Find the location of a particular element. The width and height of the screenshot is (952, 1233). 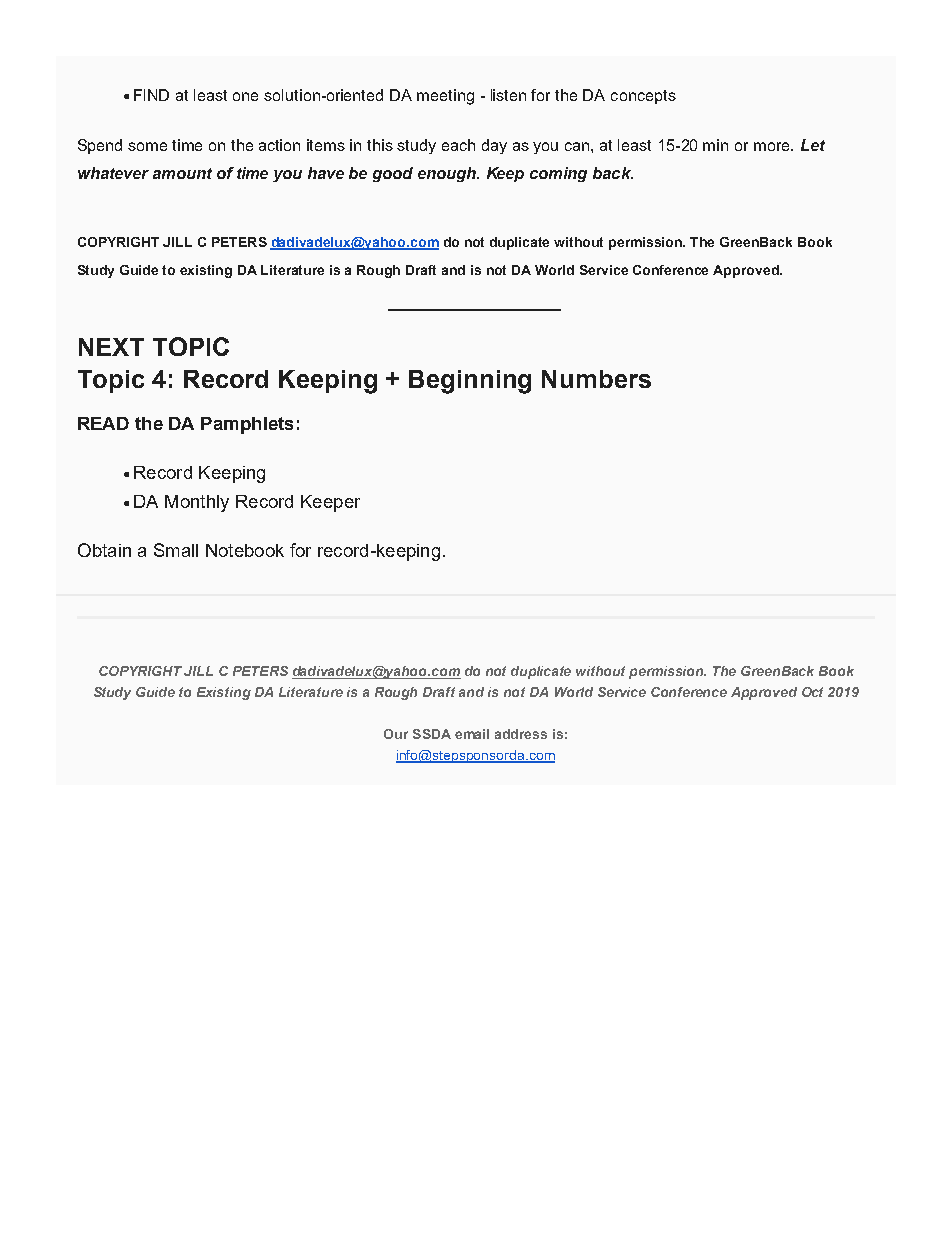

NEXT is located at coordinates (111, 347).
